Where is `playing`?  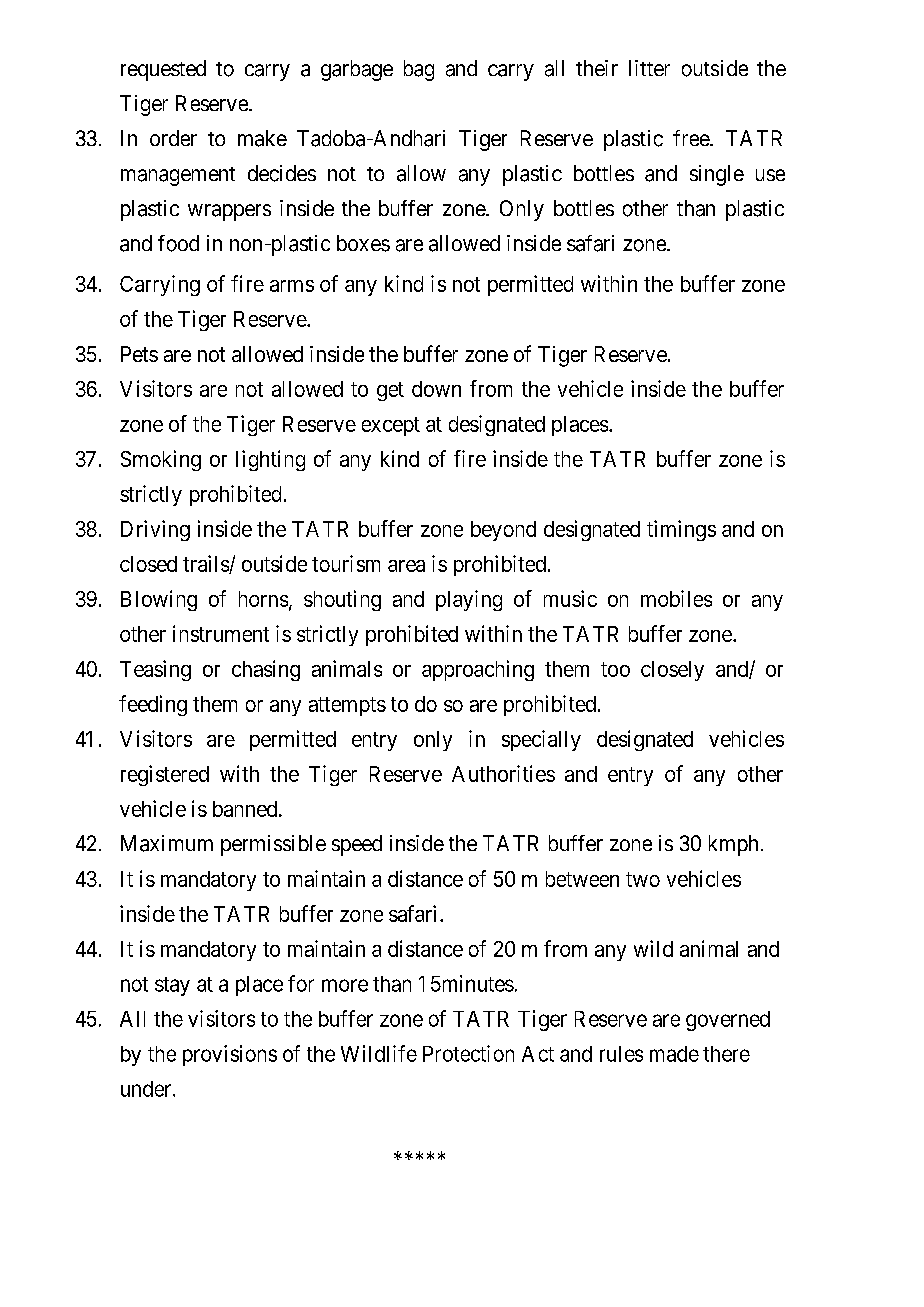 playing is located at coordinates (469, 600).
